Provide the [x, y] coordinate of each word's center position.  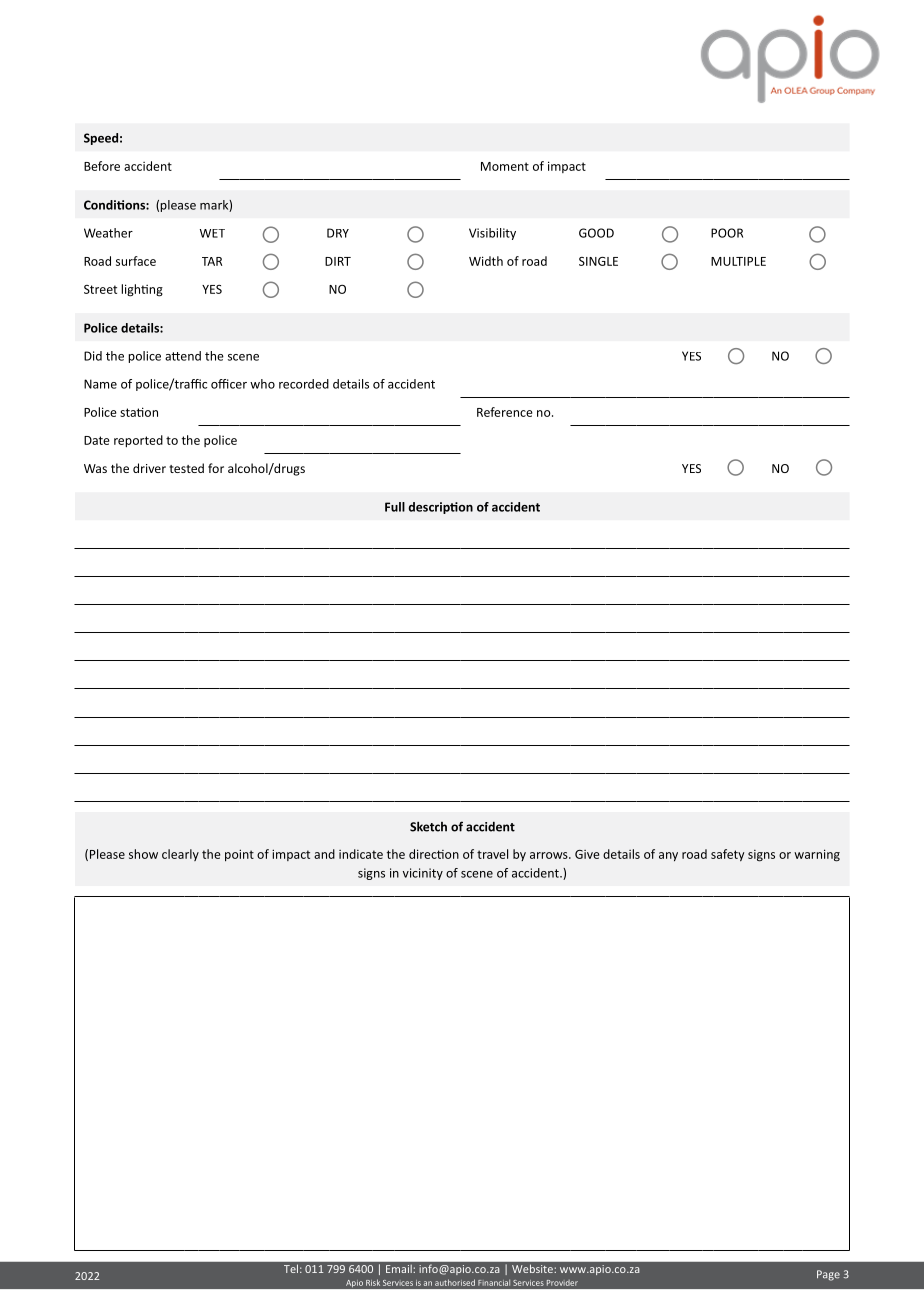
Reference [505, 412]
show [143, 854]
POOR [727, 233]
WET [212, 233]
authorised [455, 1282]
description [440, 508]
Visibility [492, 234]
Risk [373, 1282]
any [668, 856]
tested [186, 468]
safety [727, 855]
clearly [180, 855]
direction [434, 854]
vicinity [423, 874]
